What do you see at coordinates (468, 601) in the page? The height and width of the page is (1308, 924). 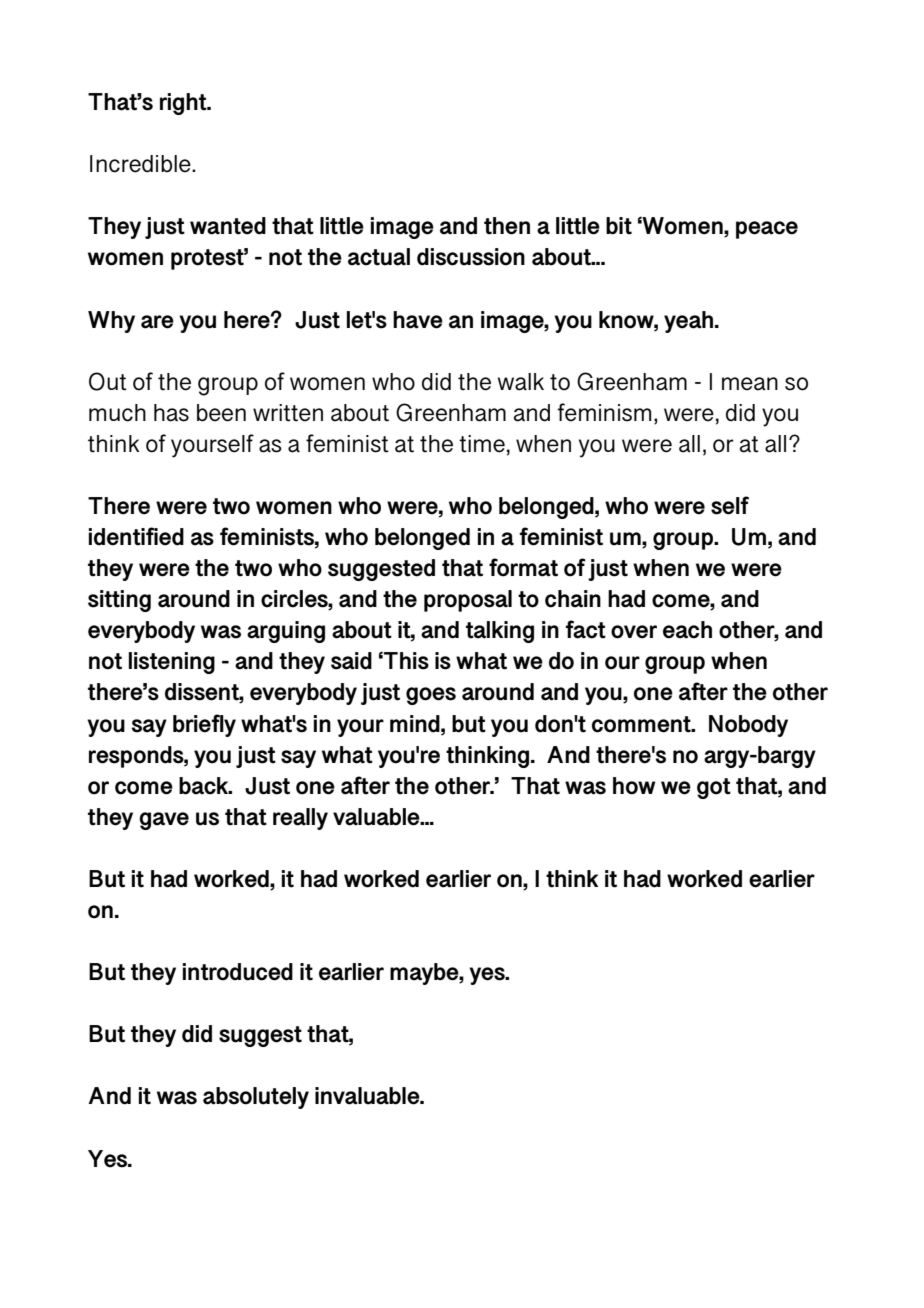 I see `proposal` at bounding box center [468, 601].
